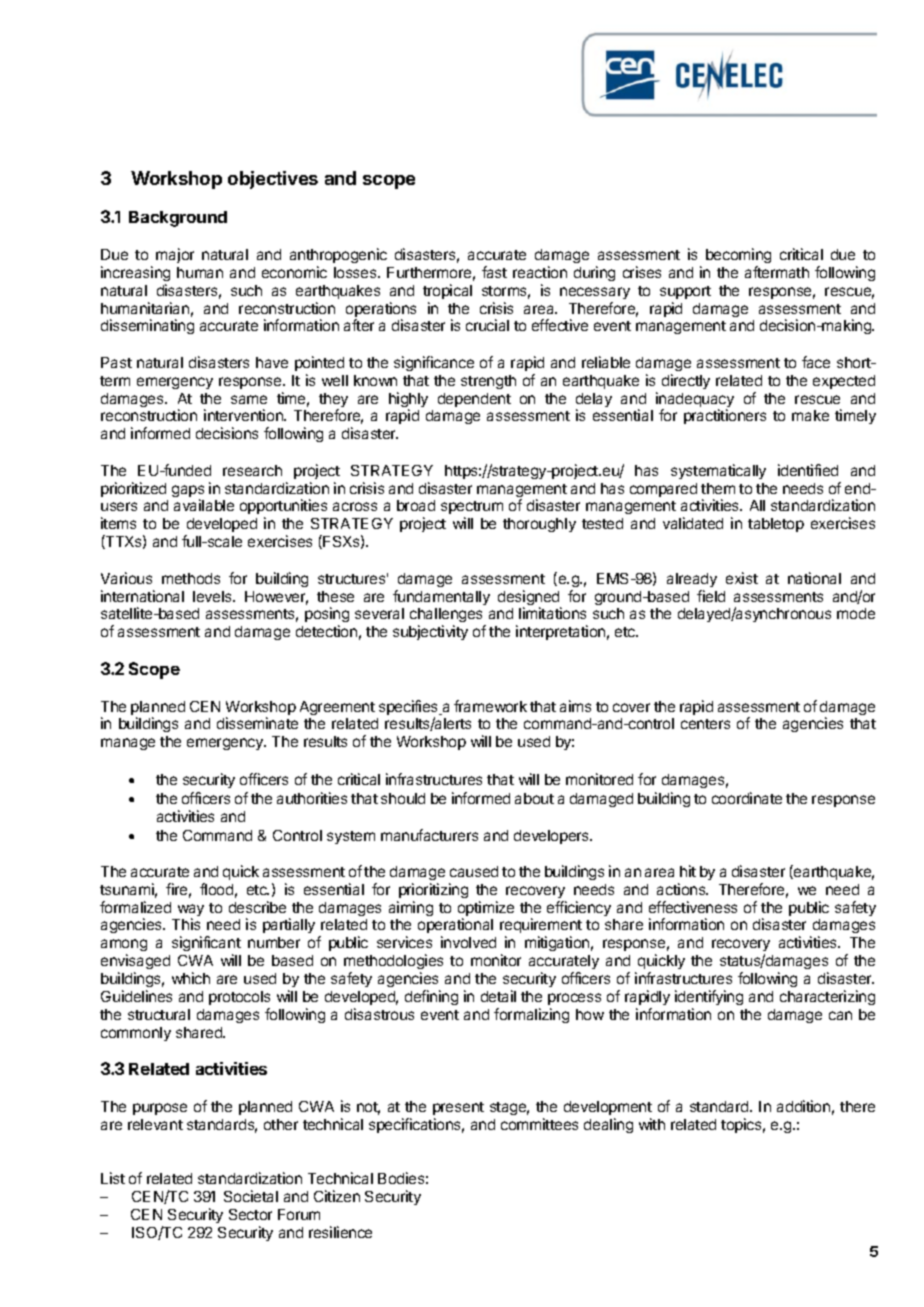 The image size is (924, 1307). Describe the element at coordinates (468, 942) in the document. I see `involved` at that location.
